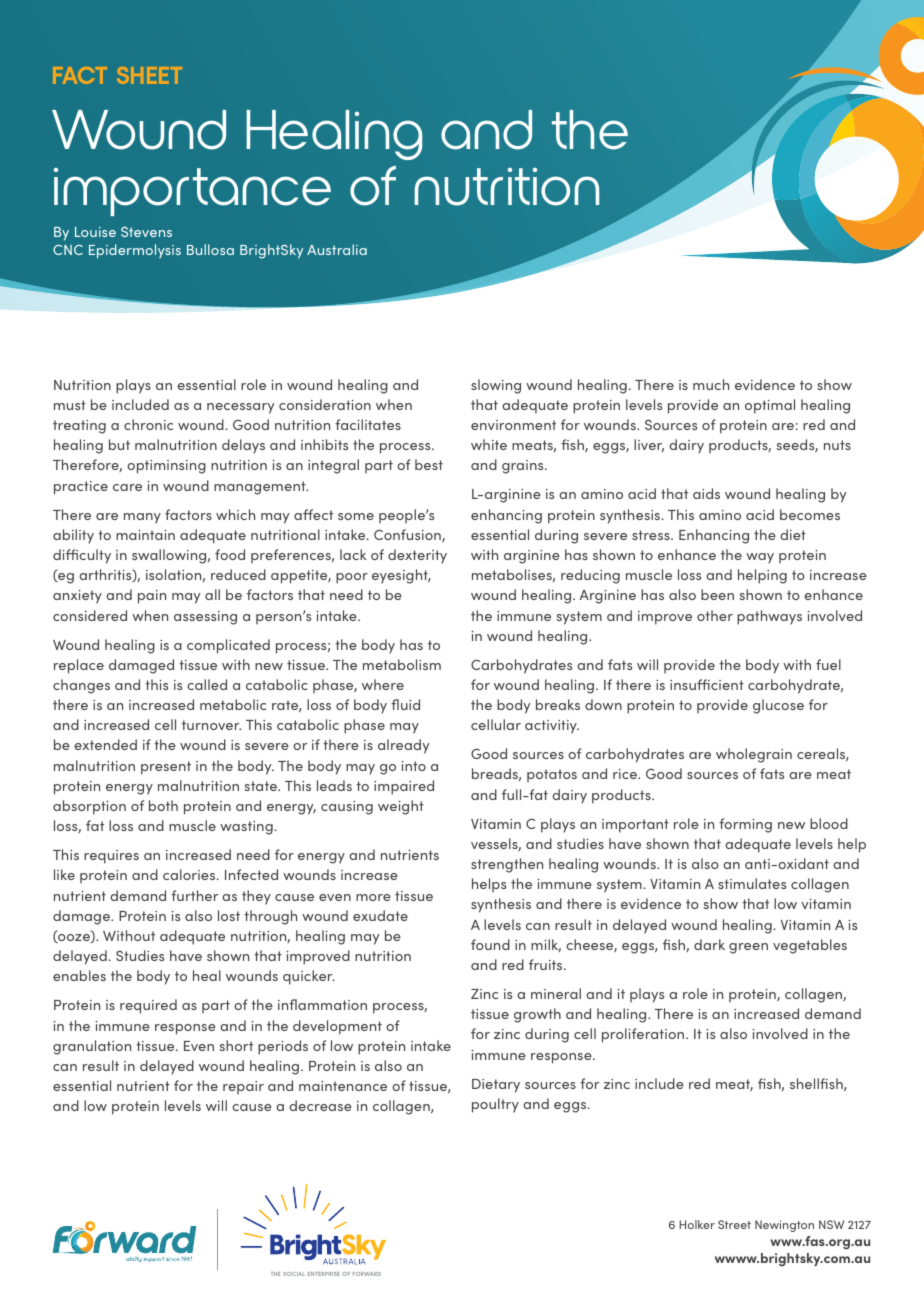  I want to click on chronic, so click(148, 424).
